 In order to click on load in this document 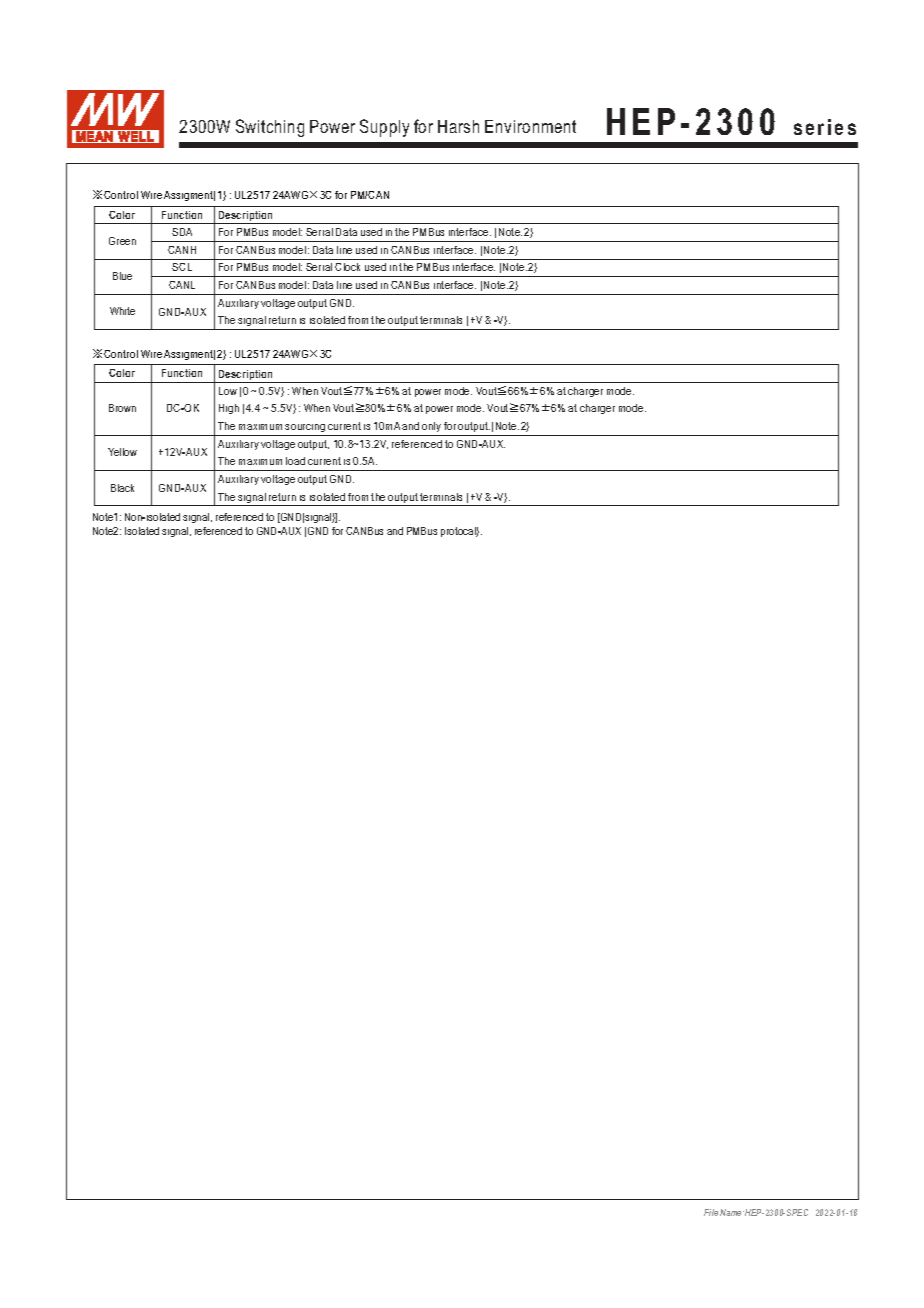, I will do `click(295, 461)`.
